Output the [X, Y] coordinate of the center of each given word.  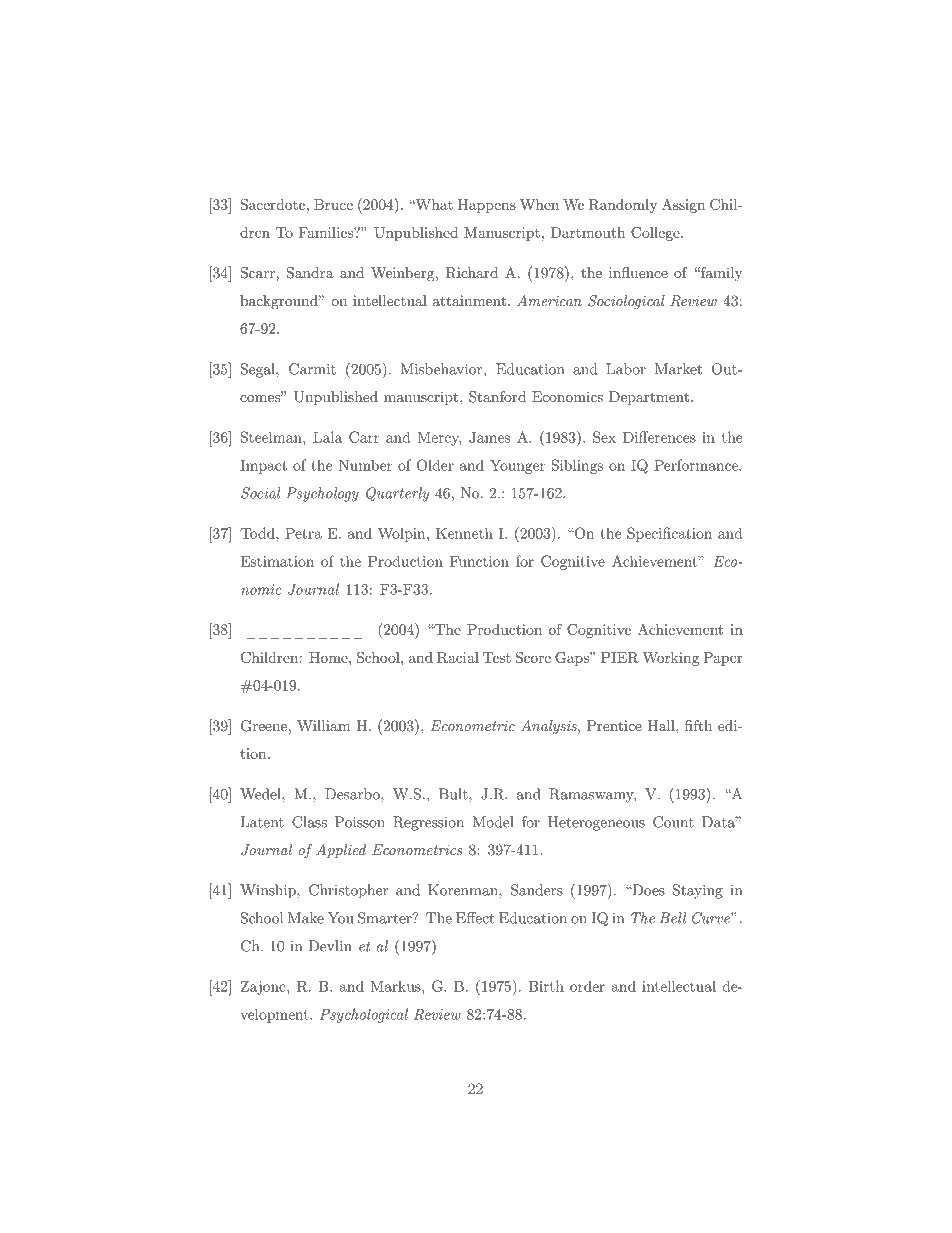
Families [326, 232]
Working [670, 659]
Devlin [330, 946]
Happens [487, 206]
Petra [303, 533]
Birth [546, 986]
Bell [673, 918]
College [656, 233]
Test [497, 657]
